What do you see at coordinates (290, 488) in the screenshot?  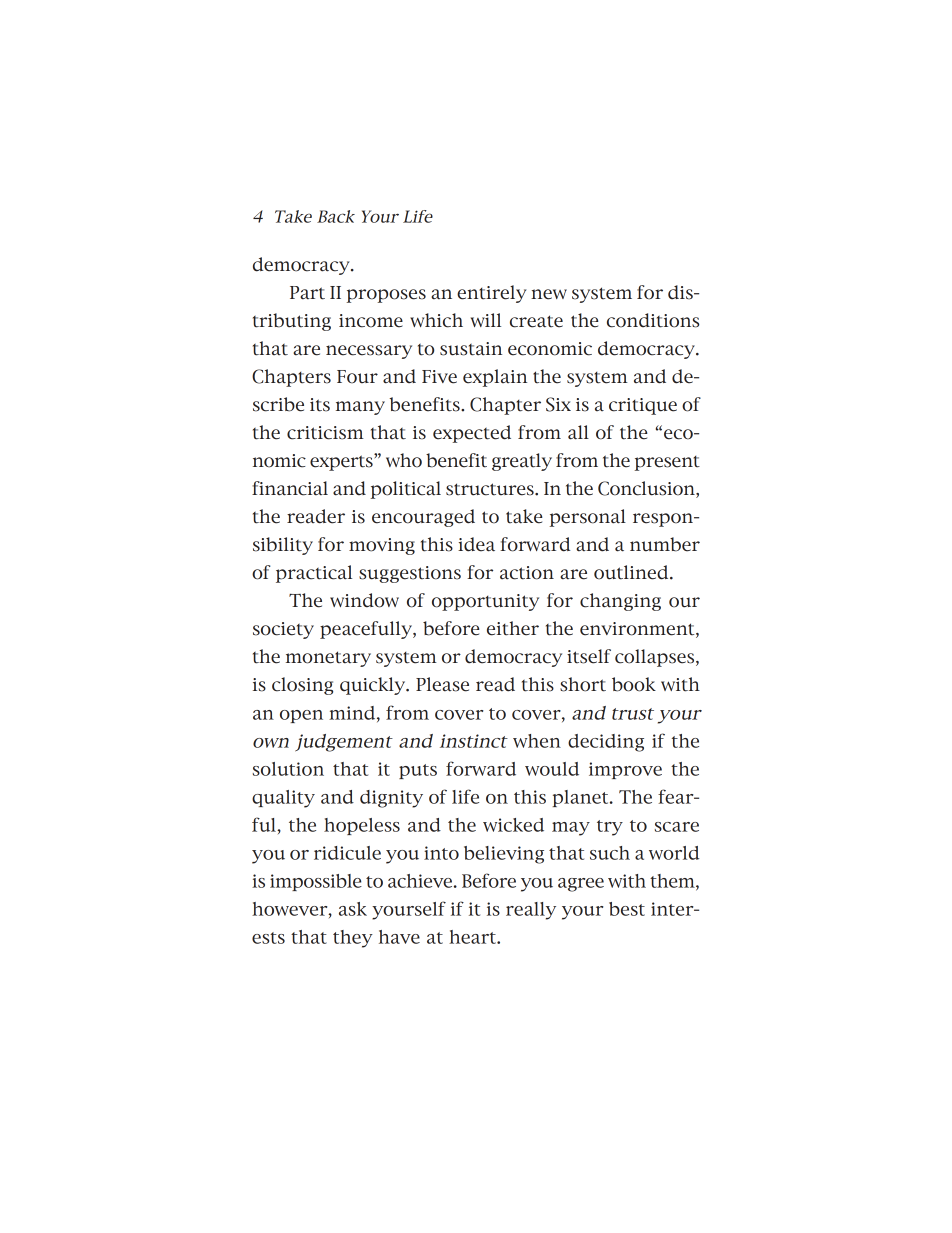 I see `financial` at bounding box center [290, 488].
